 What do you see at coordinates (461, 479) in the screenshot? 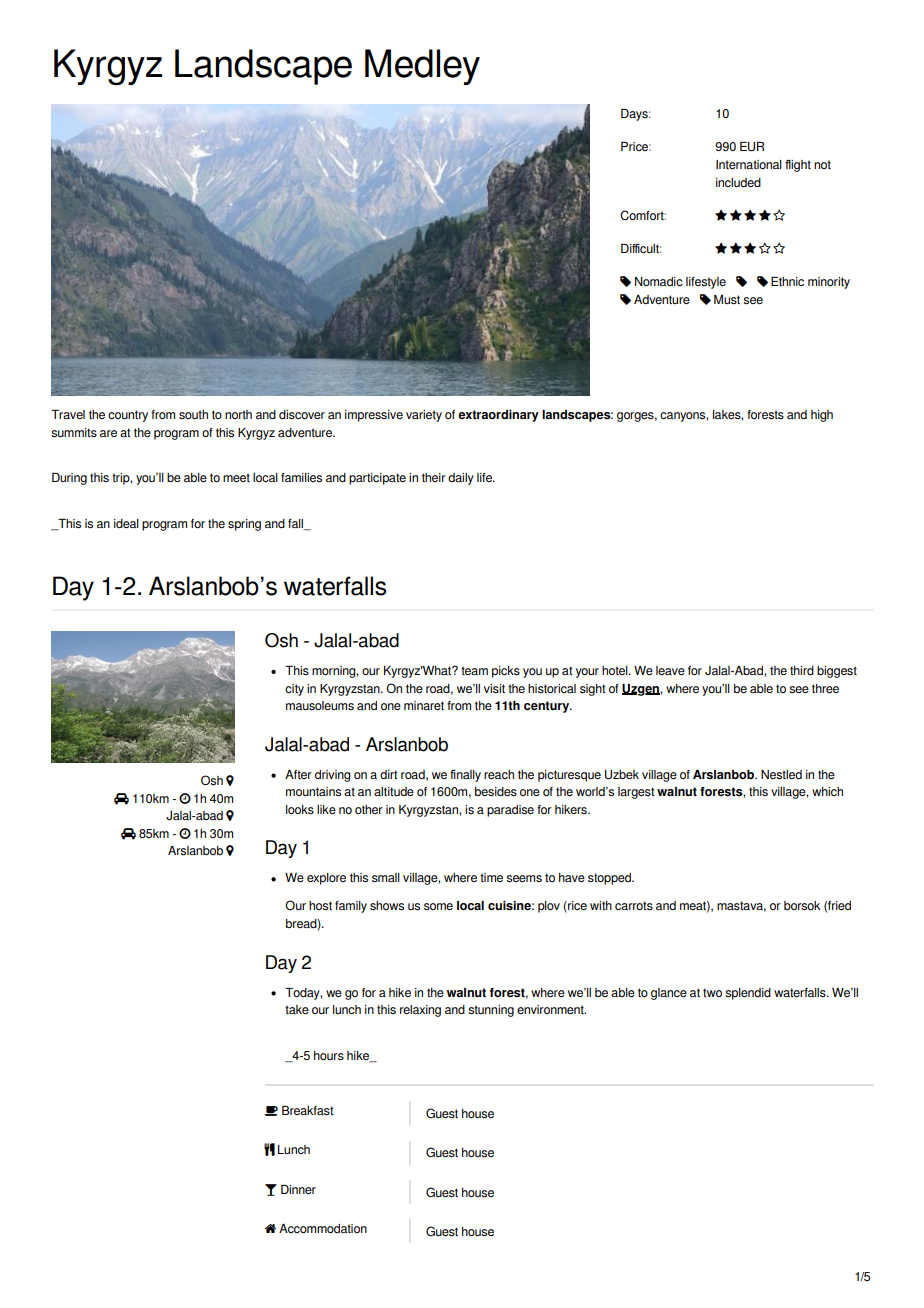
I see `daily` at bounding box center [461, 479].
